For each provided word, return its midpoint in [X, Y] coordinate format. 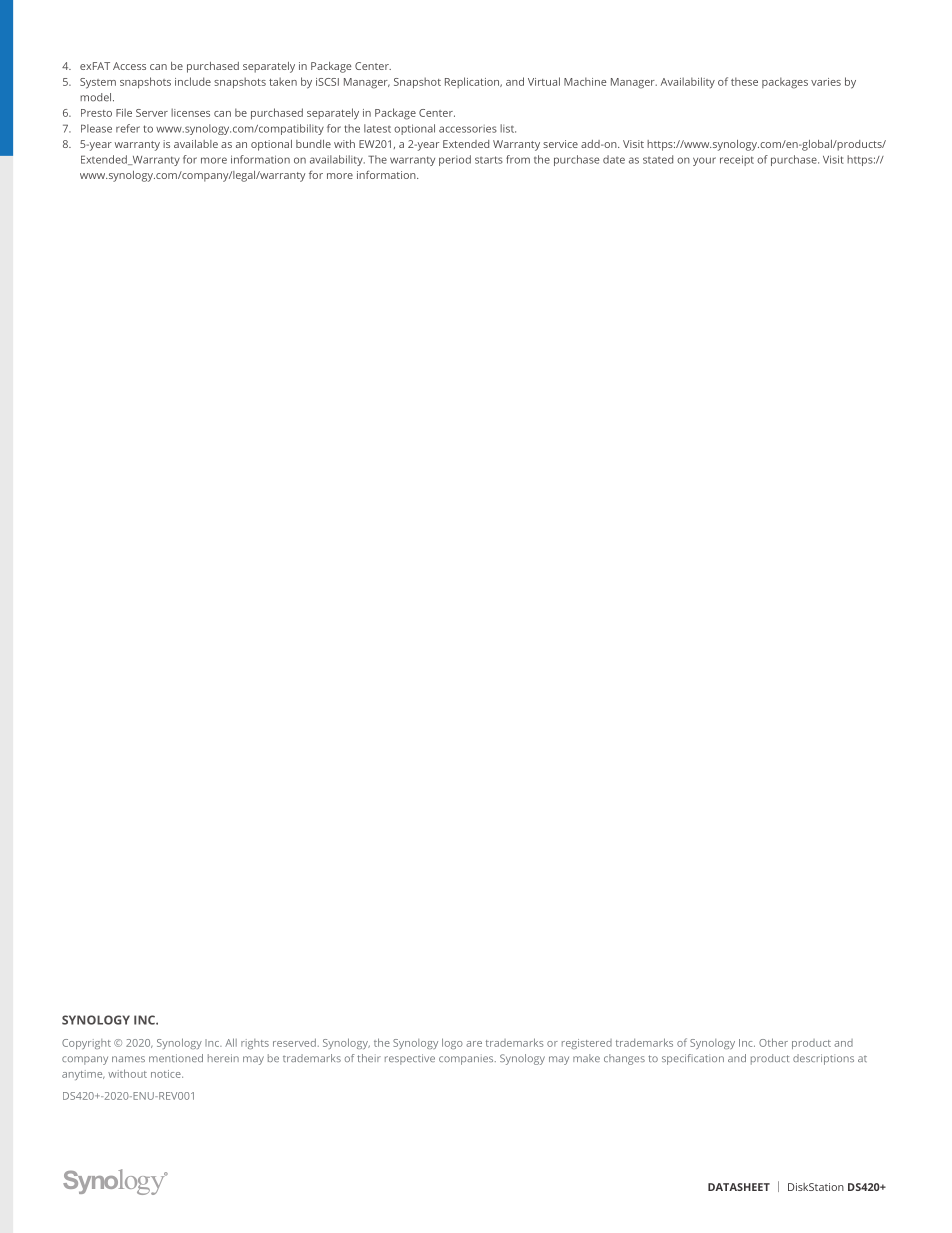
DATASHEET [739, 1187]
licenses [190, 112]
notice [167, 1074]
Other [773, 1042]
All [231, 1042]
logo [452, 1043]
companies [467, 1059]
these [744, 81]
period [455, 160]
